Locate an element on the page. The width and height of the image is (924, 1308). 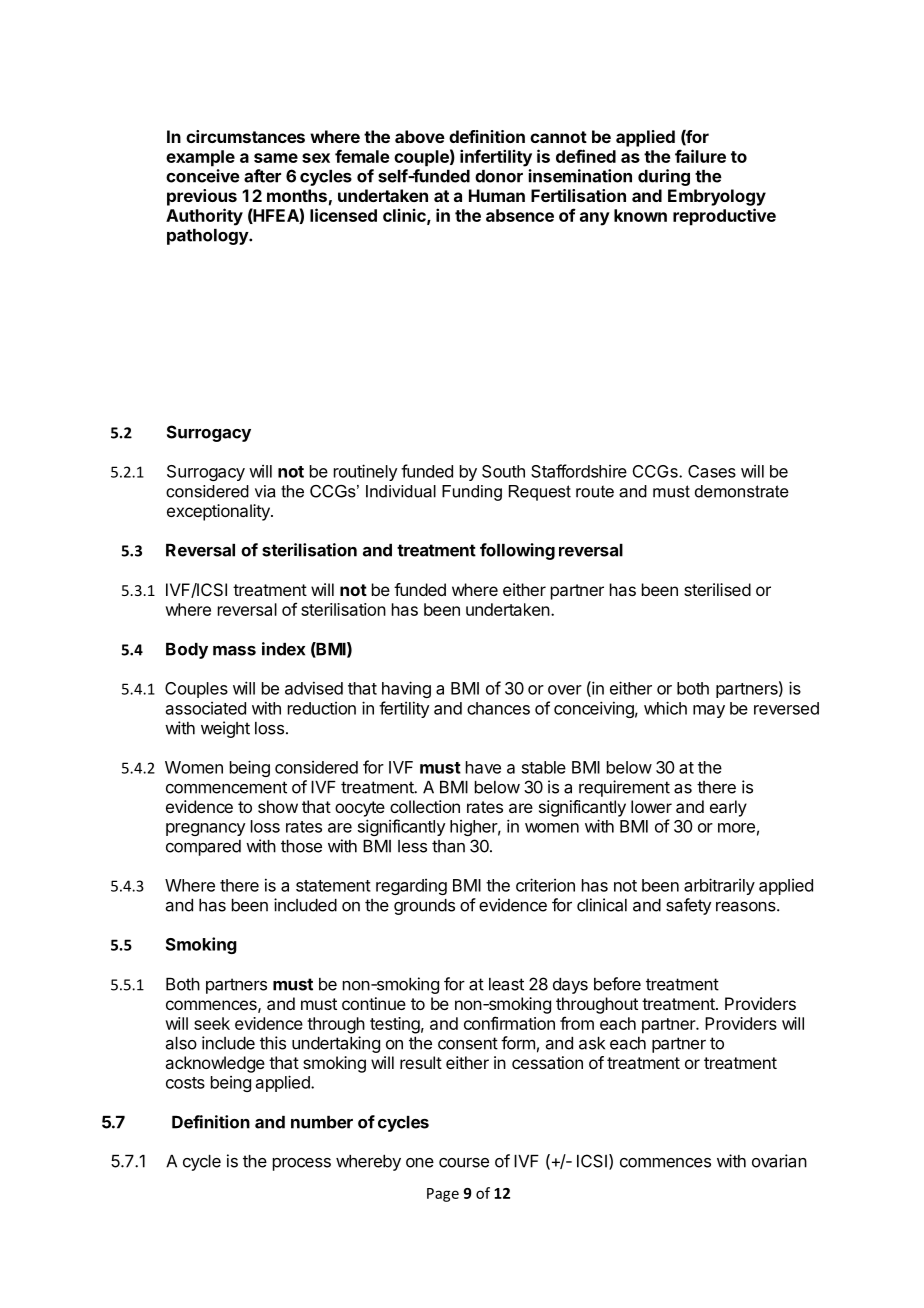
statement is located at coordinates (333, 886).
